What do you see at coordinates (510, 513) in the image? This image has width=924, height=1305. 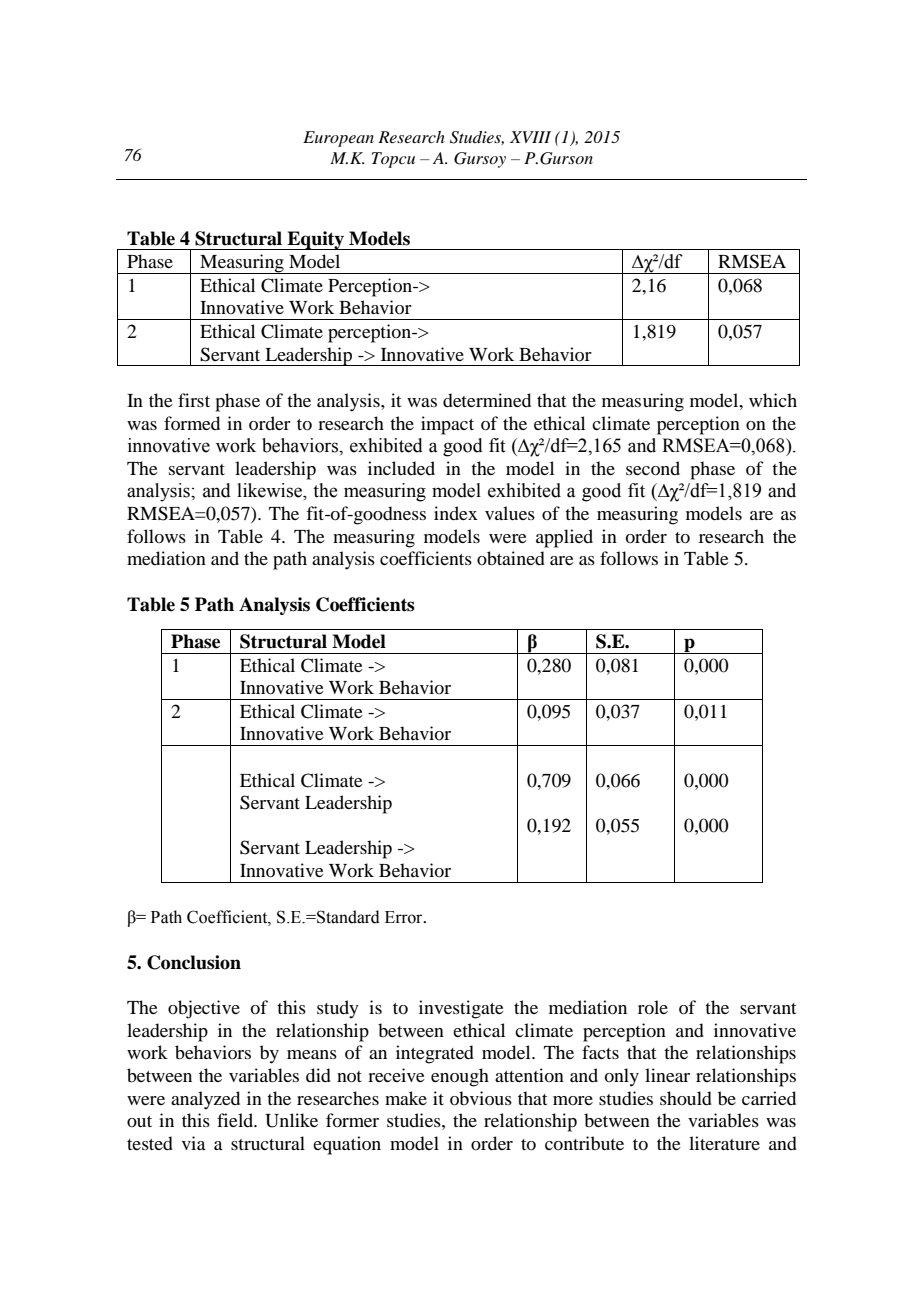 I see `values` at bounding box center [510, 513].
